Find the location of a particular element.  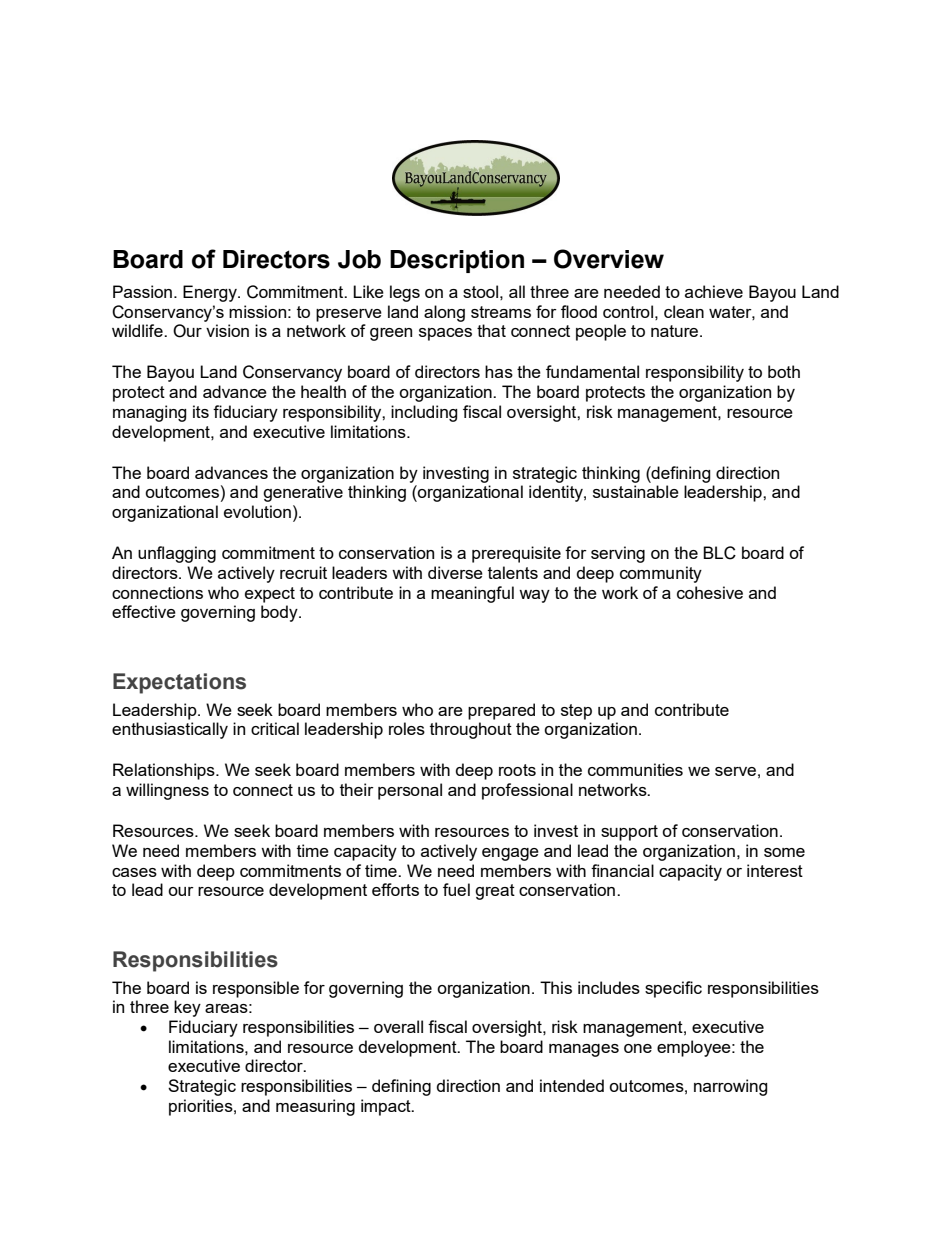

achieve is located at coordinates (714, 291).
